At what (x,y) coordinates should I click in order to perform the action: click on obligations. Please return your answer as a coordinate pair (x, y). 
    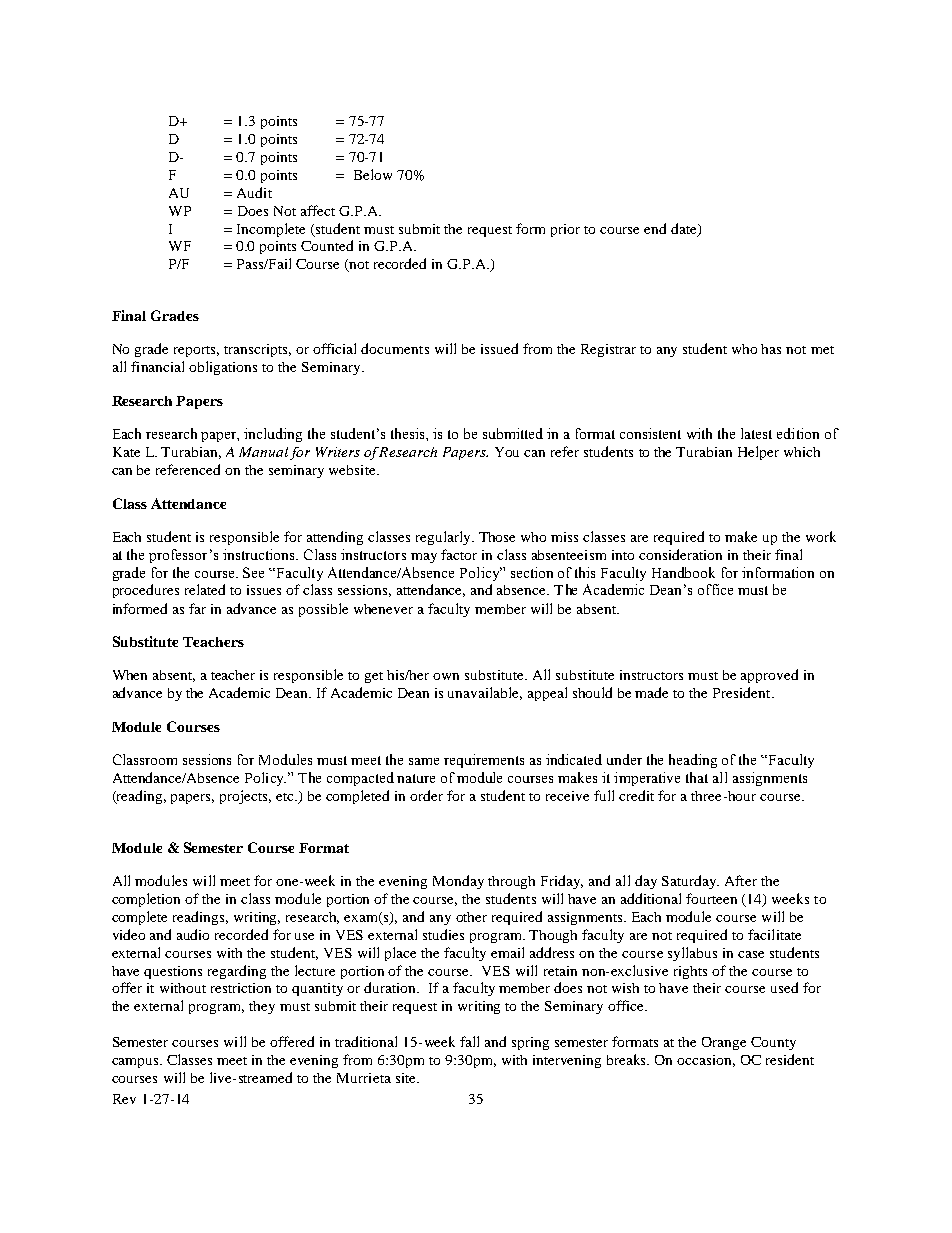
    Looking at the image, I should click on (223, 368).
